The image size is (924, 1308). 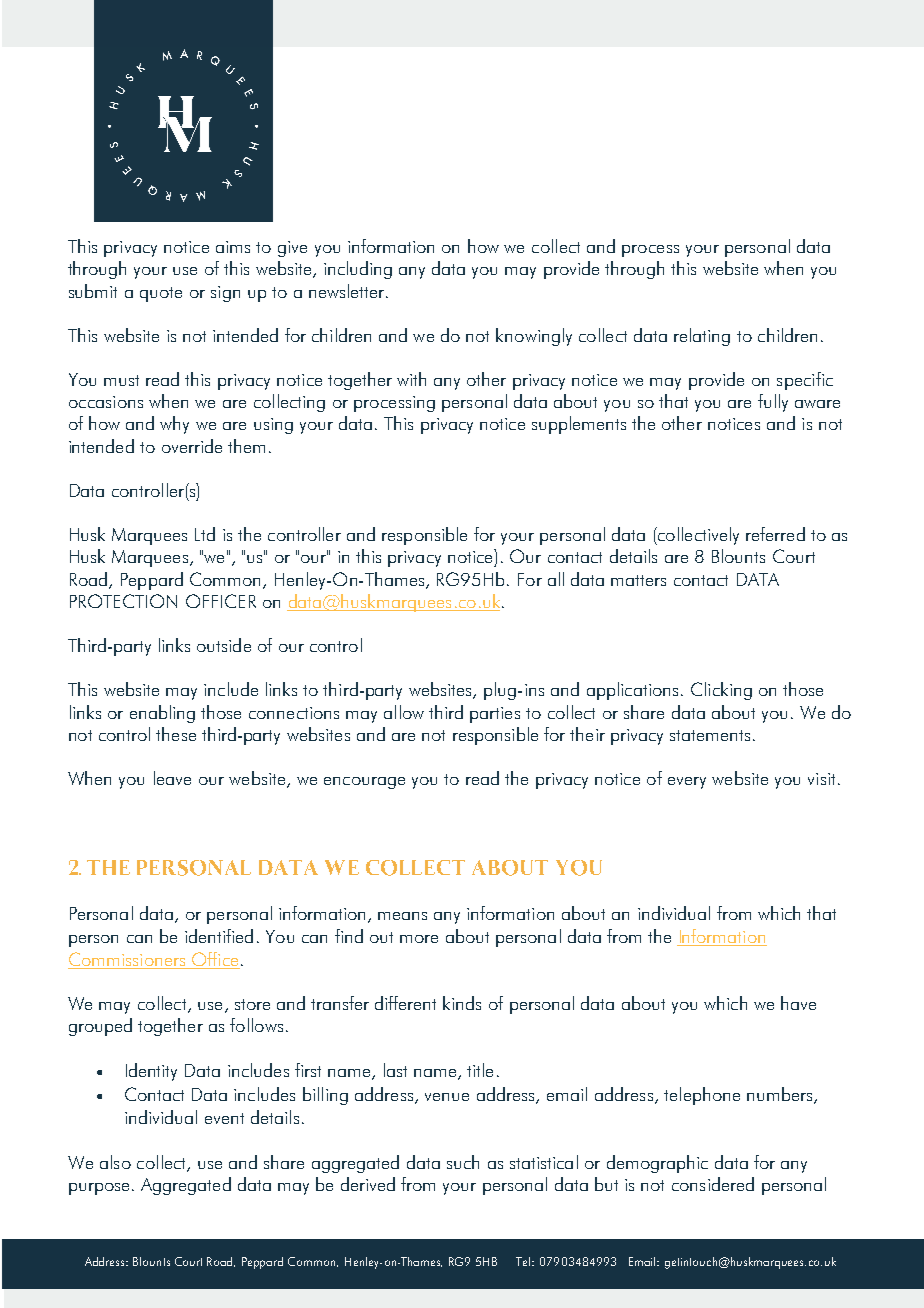 What do you see at coordinates (161, 294) in the image?
I see `quote` at bounding box center [161, 294].
